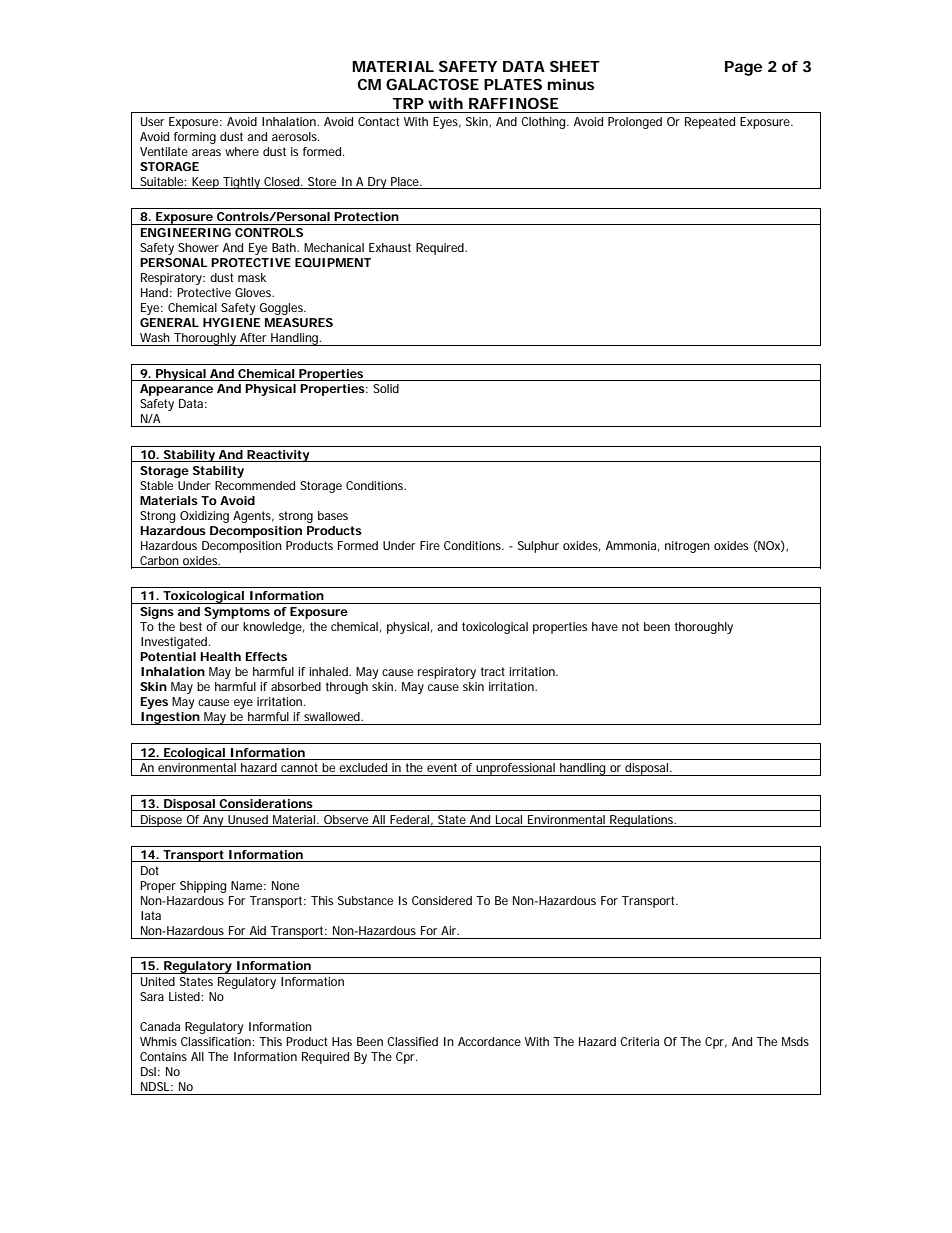  I want to click on Prolonged, so click(635, 123).
